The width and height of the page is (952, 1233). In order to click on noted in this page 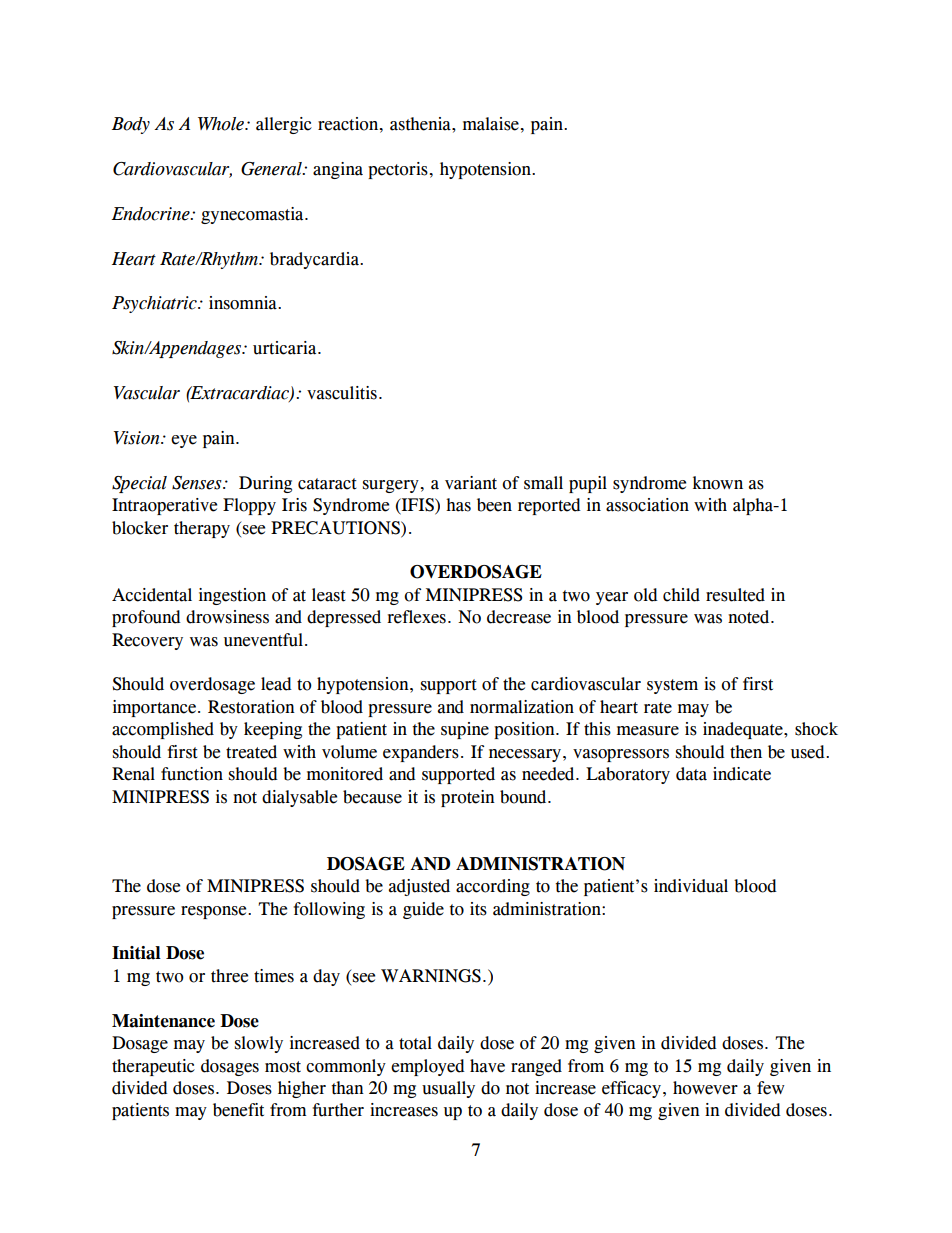, I will do `click(750, 617)`.
